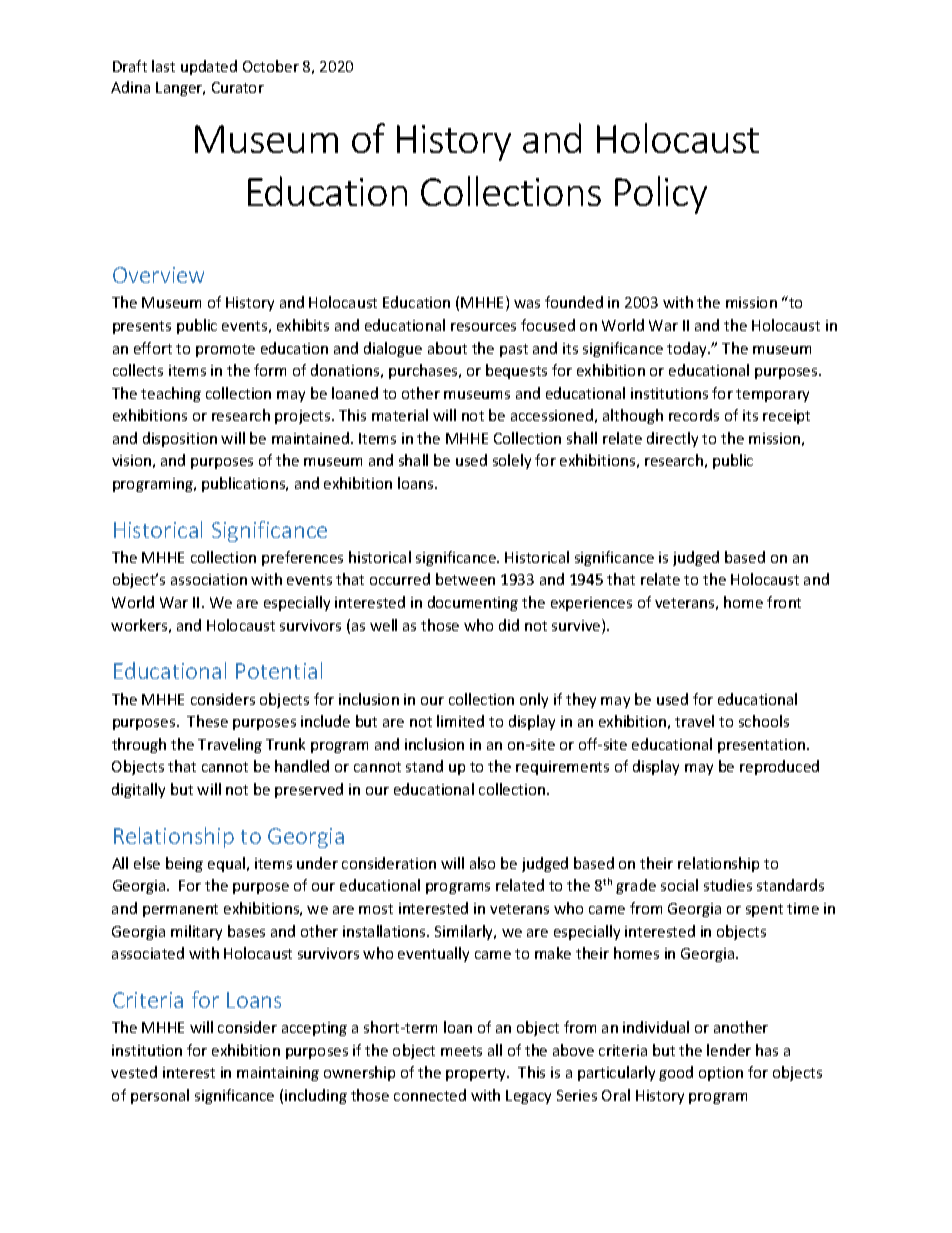  I want to click on limited, so click(460, 721).
